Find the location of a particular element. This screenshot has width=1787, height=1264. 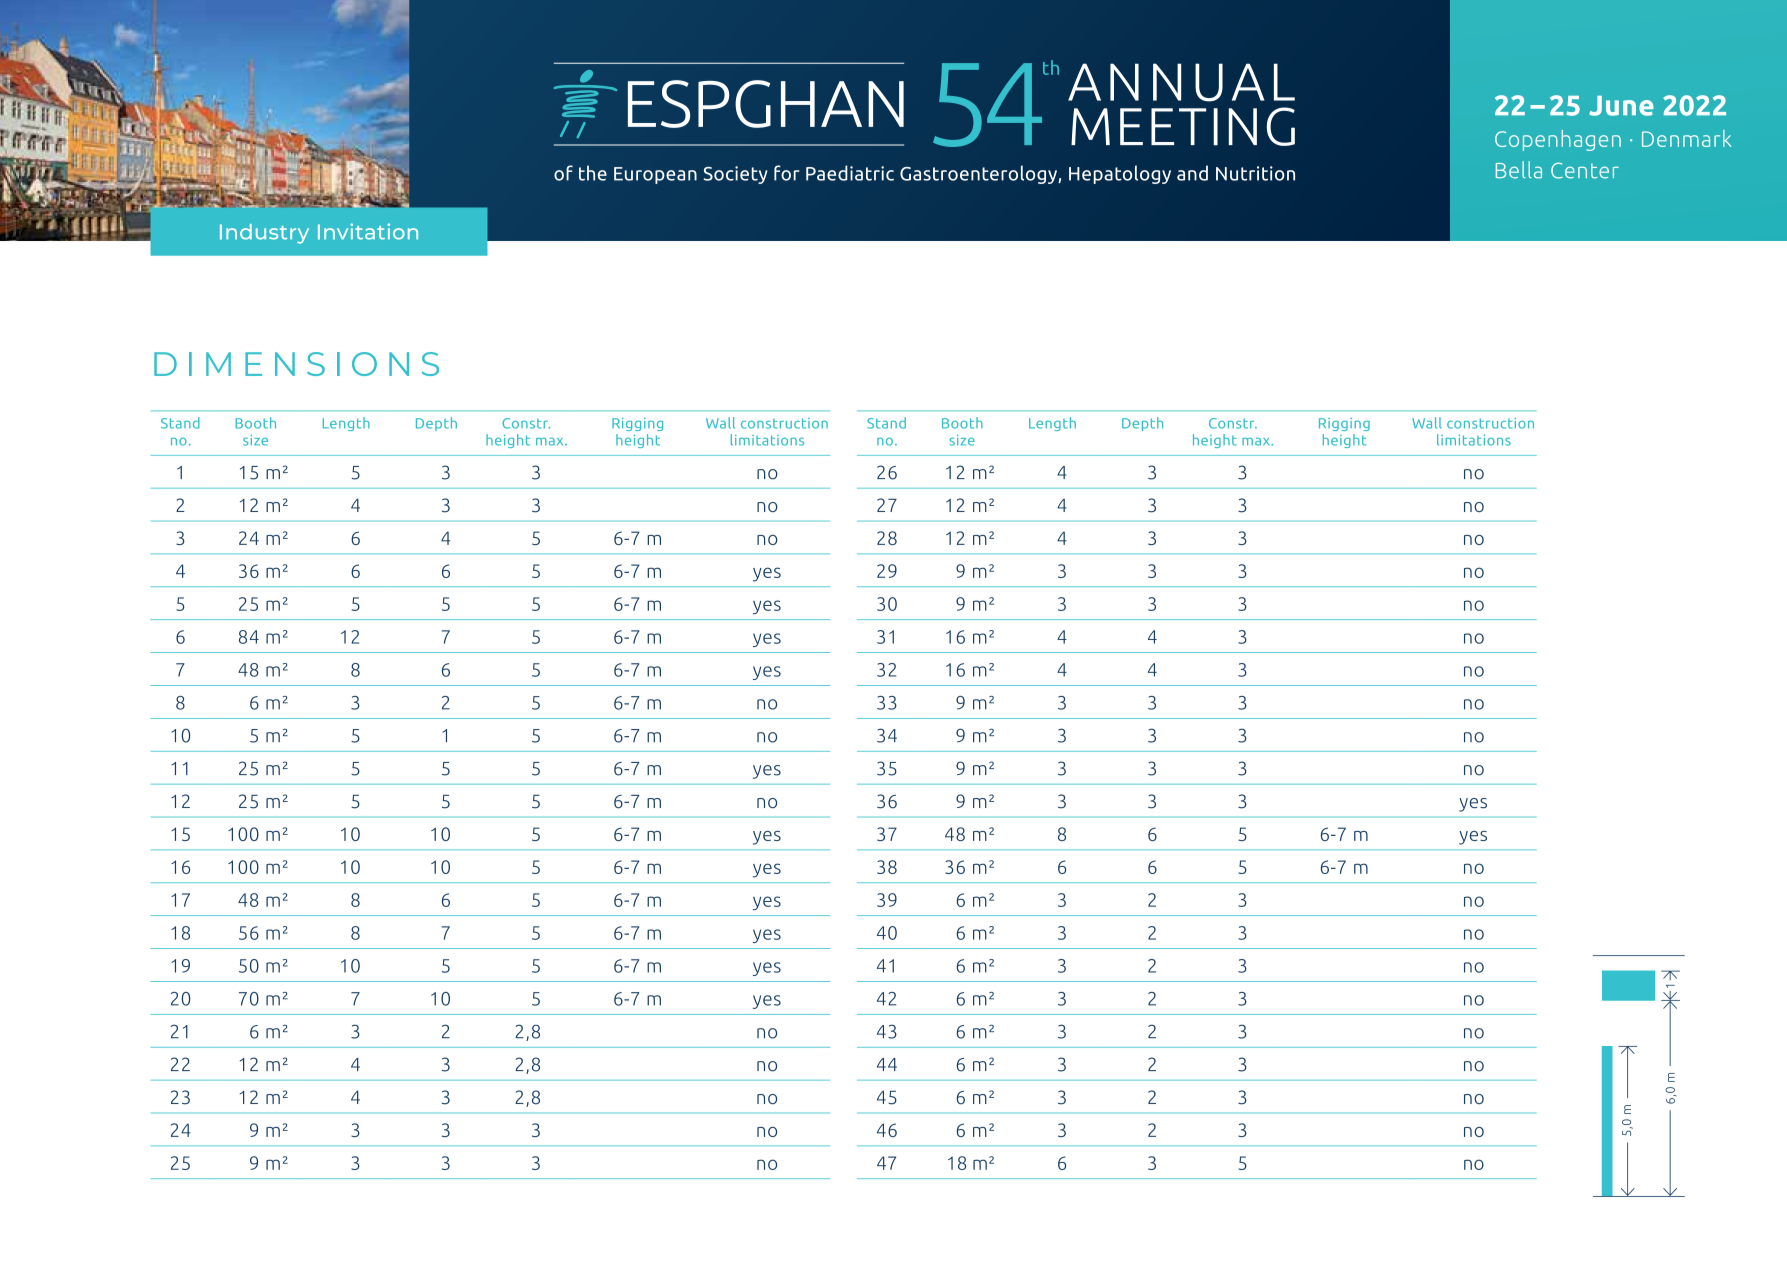

MEETING is located at coordinates (1183, 126).
